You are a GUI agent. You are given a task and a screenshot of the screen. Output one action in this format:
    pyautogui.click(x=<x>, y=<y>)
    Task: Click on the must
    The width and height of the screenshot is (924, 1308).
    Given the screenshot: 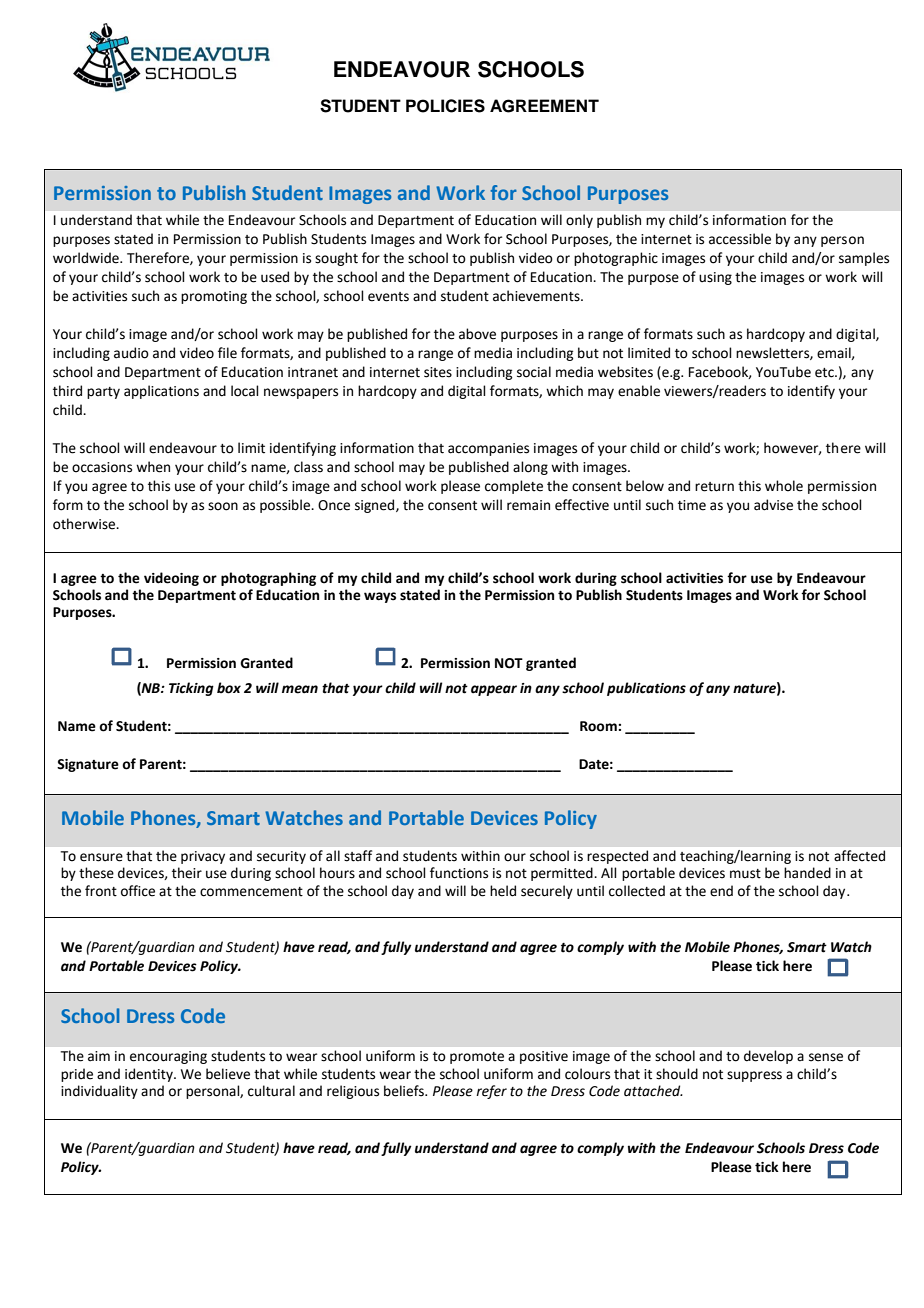 What is the action you would take?
    pyautogui.click(x=745, y=874)
